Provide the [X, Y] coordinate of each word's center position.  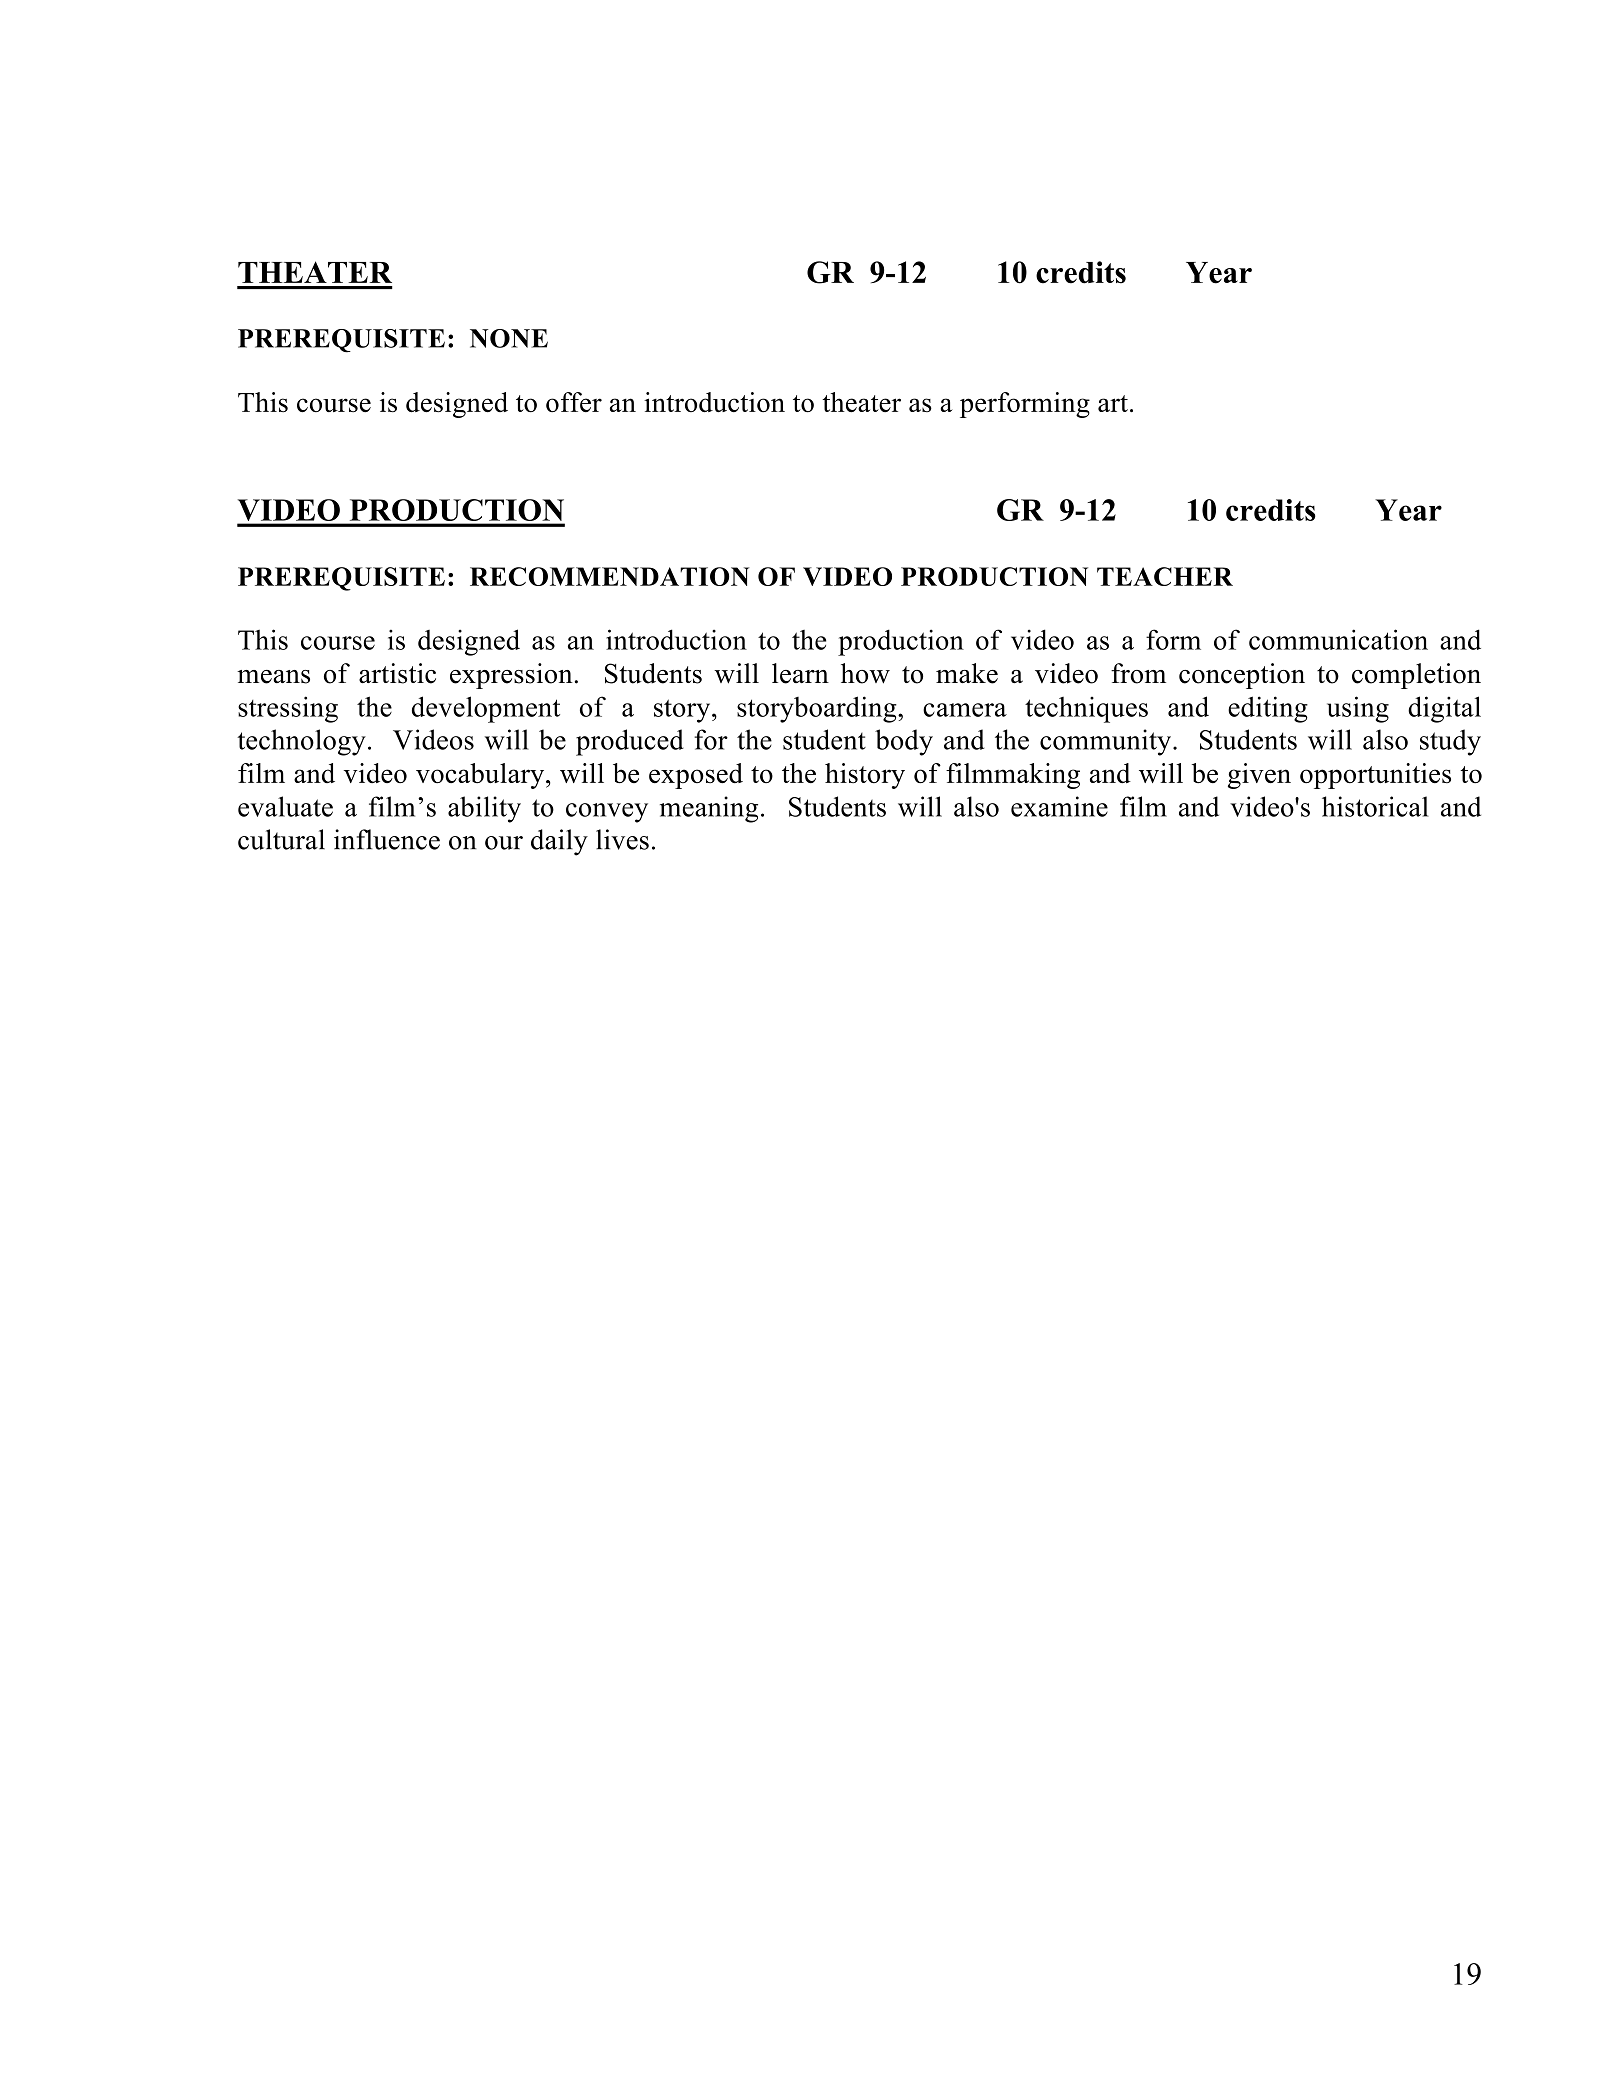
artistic [397, 673]
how [865, 673]
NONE [509, 338]
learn [800, 673]
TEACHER [1165, 576]
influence [387, 839]
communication [1338, 639]
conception [1242, 676]
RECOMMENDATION [609, 576]
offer [574, 402]
